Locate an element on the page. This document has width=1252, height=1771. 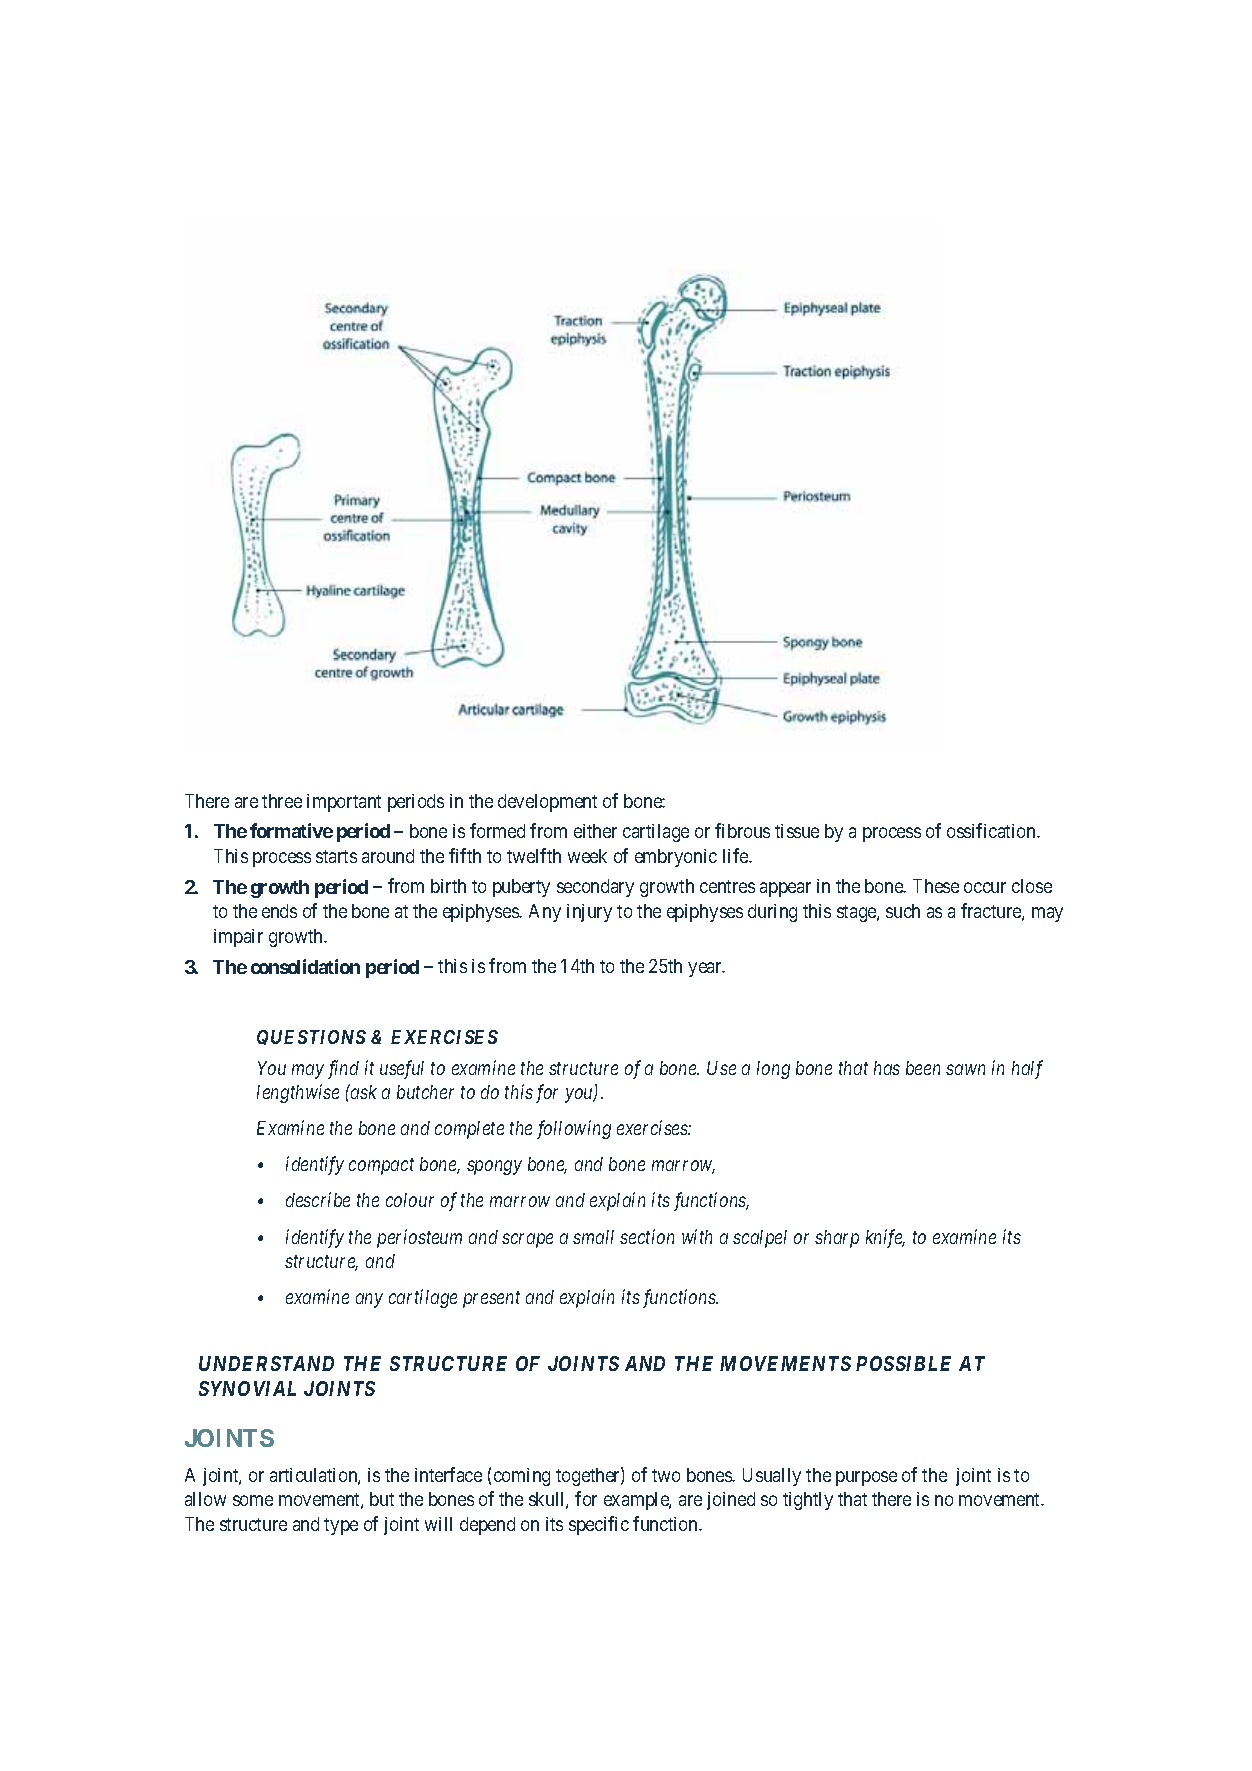
knife is located at coordinates (885, 1238).
